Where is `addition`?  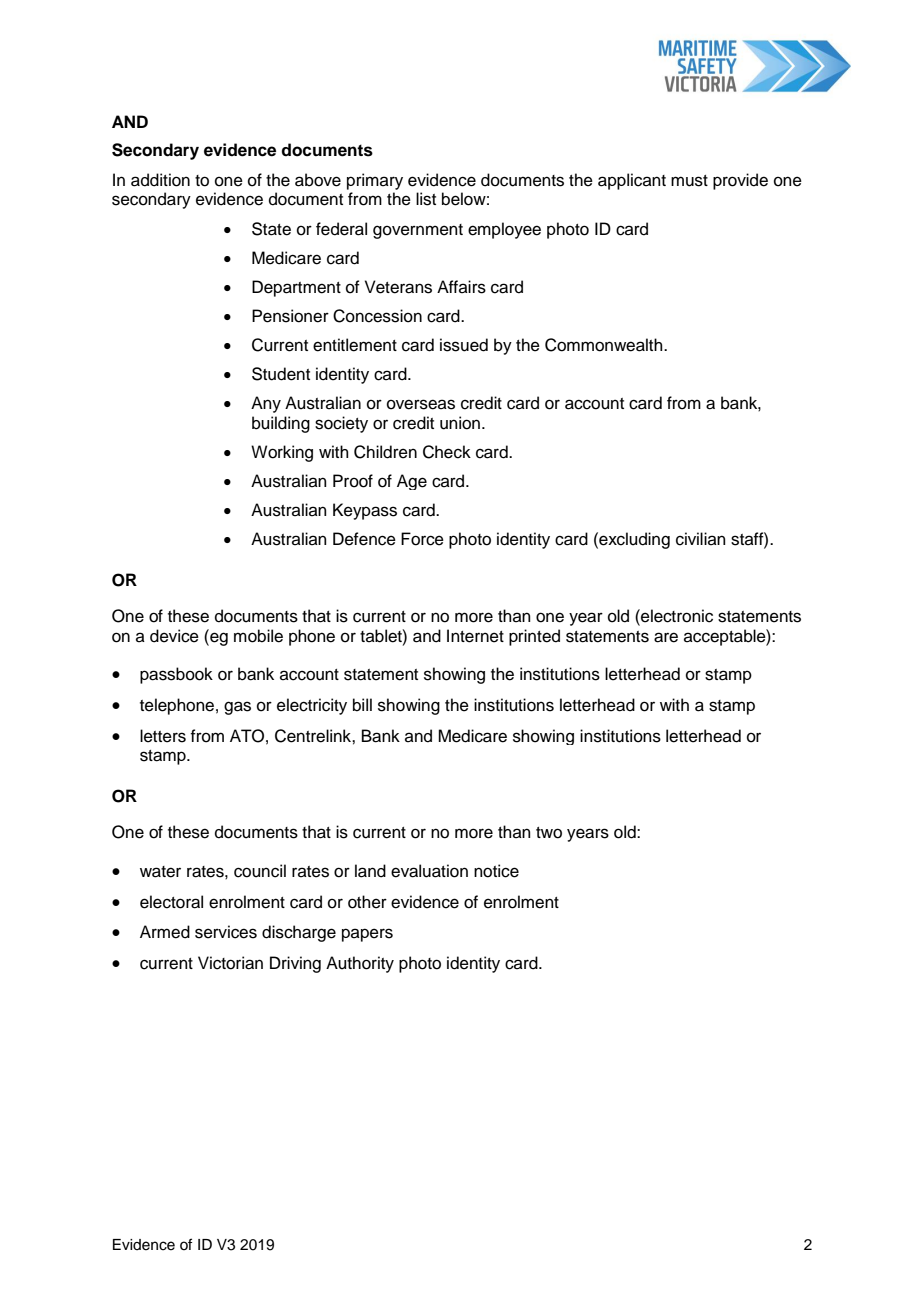
addition is located at coordinates (160, 180).
